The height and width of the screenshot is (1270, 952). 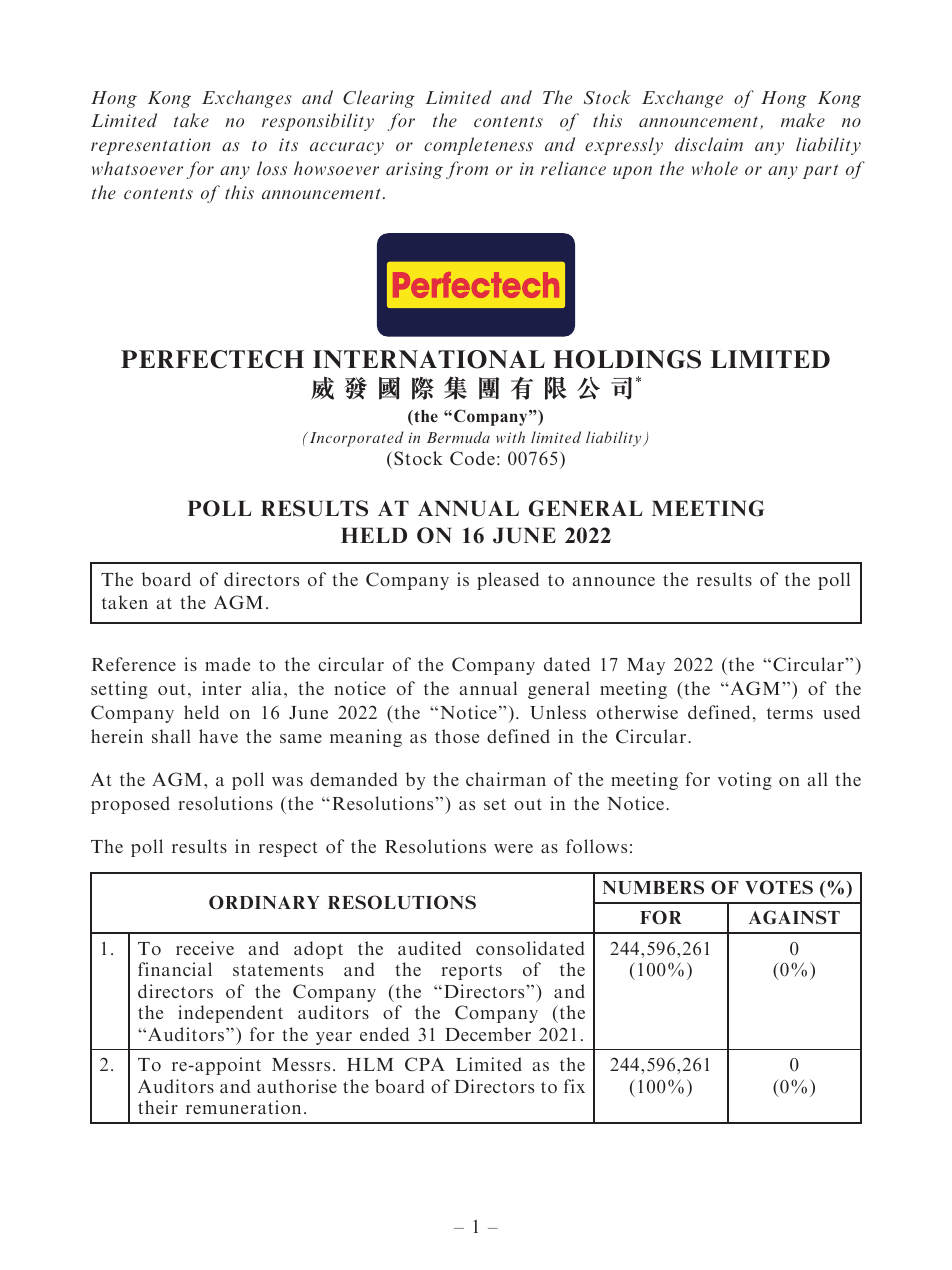 What do you see at coordinates (803, 120) in the screenshot?
I see `make` at bounding box center [803, 120].
